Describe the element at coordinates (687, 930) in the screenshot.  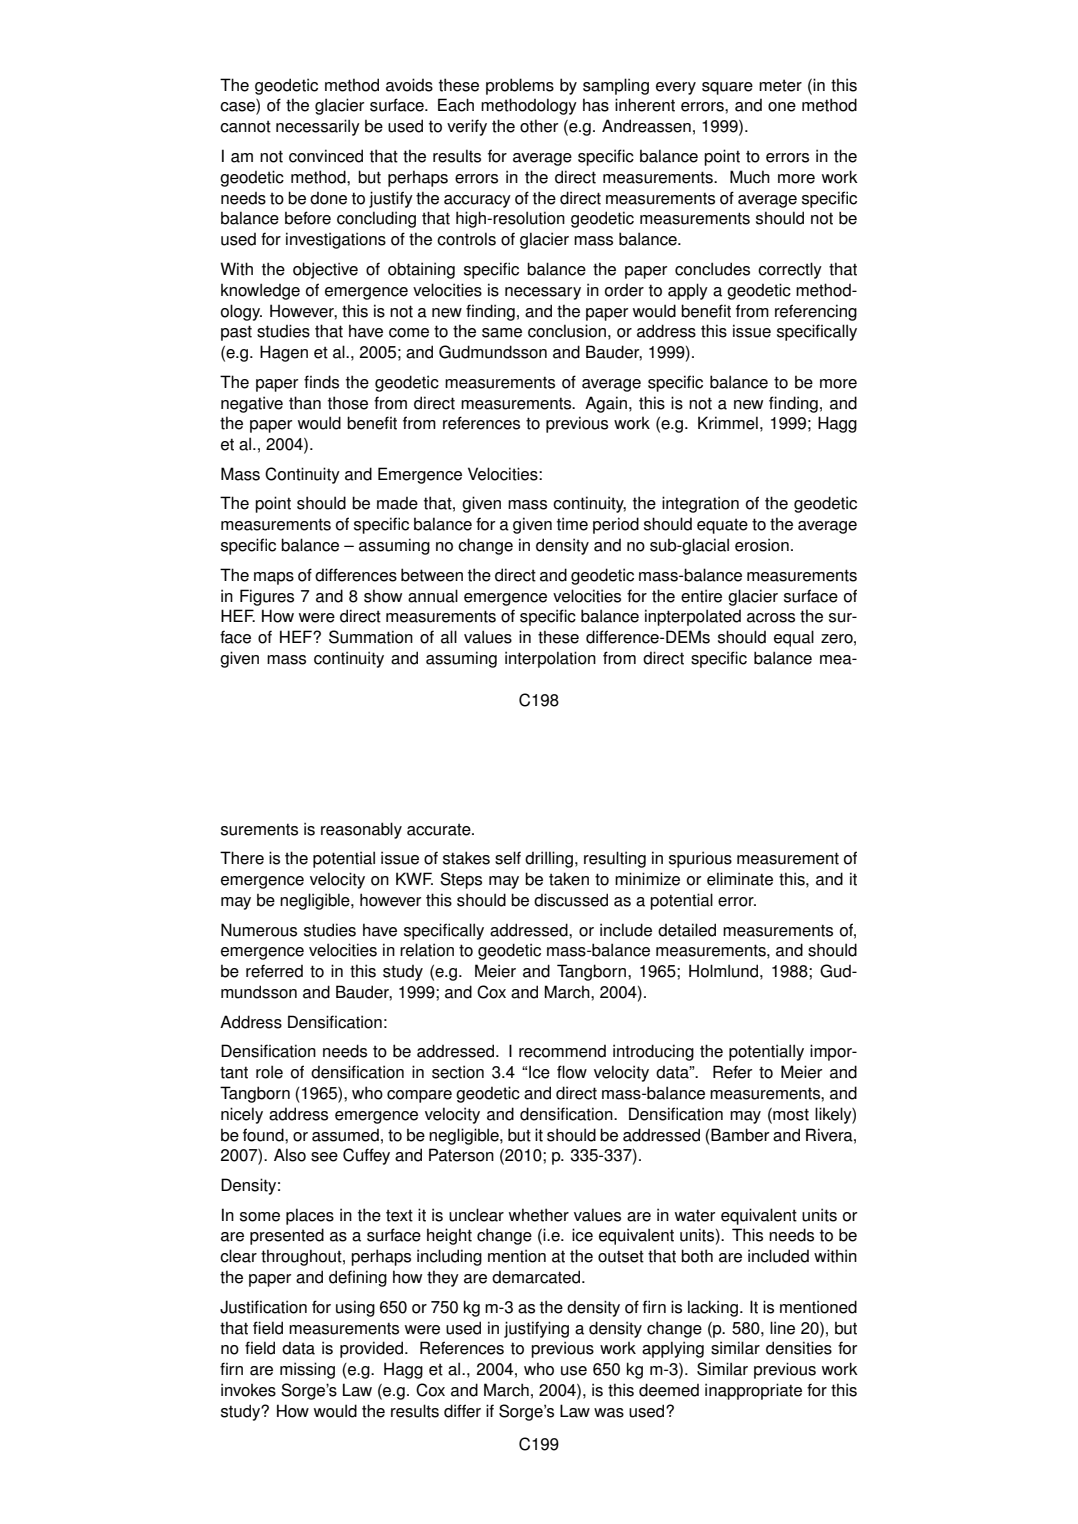
I see `detailed` at that location.
